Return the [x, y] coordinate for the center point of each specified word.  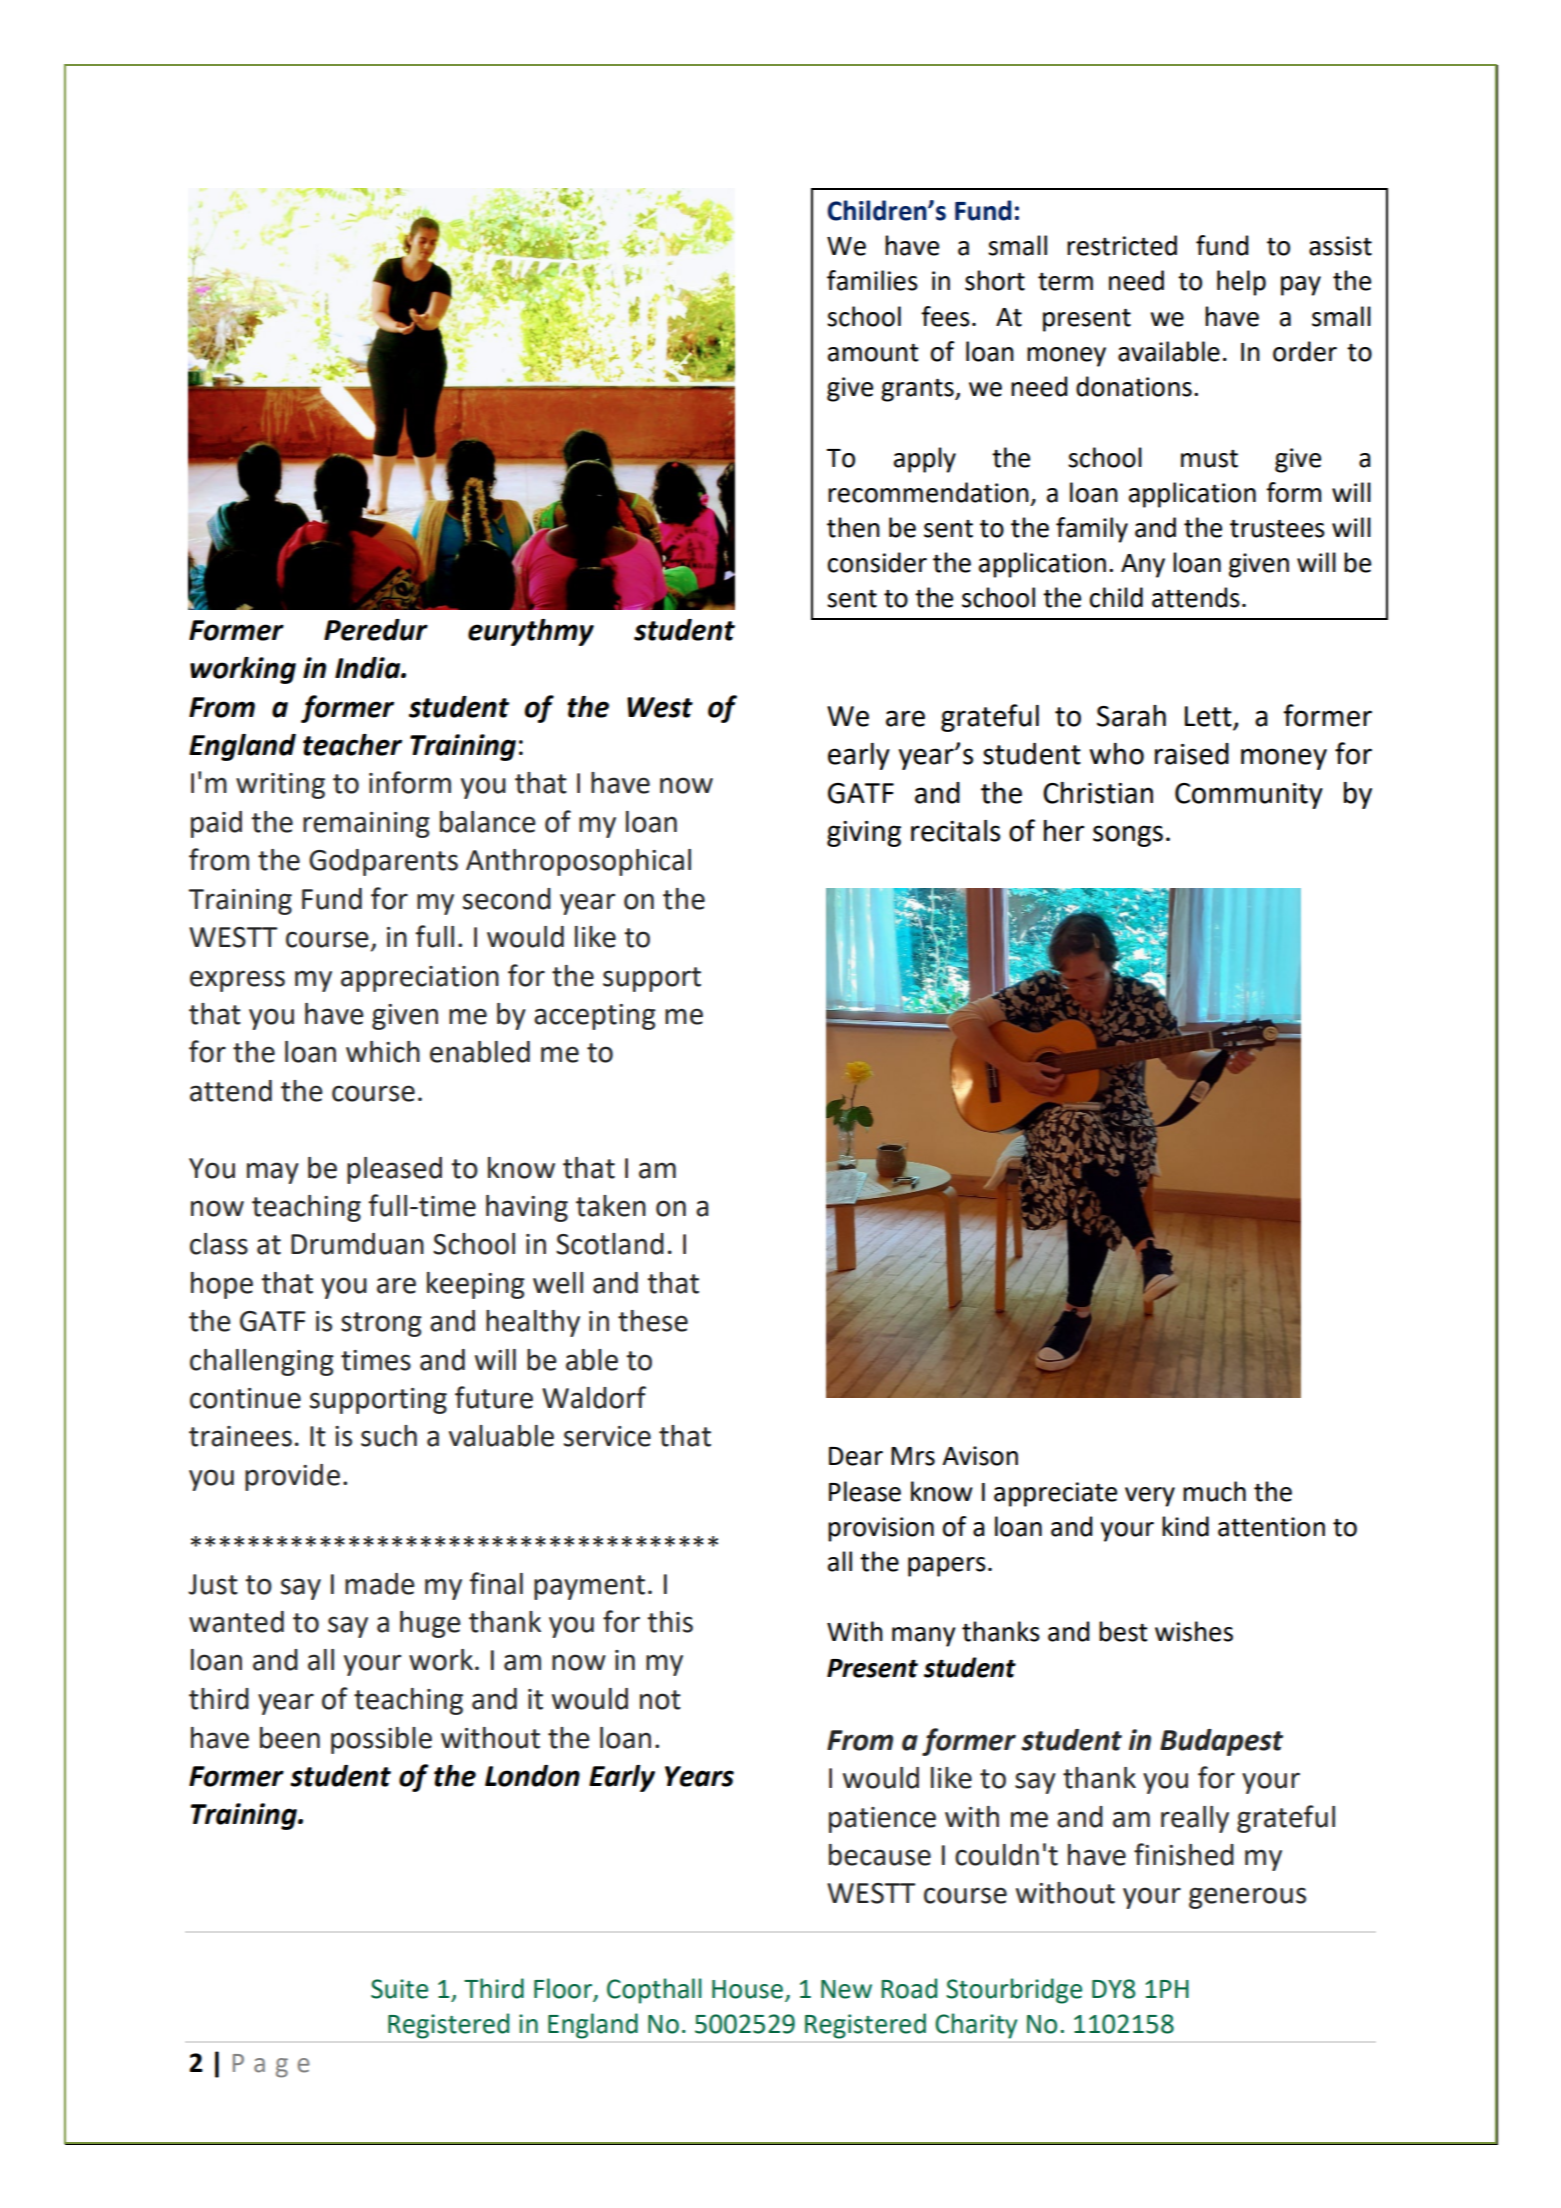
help [1241, 283]
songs [1128, 836]
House [747, 1989]
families [872, 280]
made [380, 1584]
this [670, 1622]
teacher [352, 745]
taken [611, 1206]
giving [864, 834]
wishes [1194, 1631]
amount [873, 353]
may [273, 1173]
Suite [399, 1989]
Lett [1209, 717]
